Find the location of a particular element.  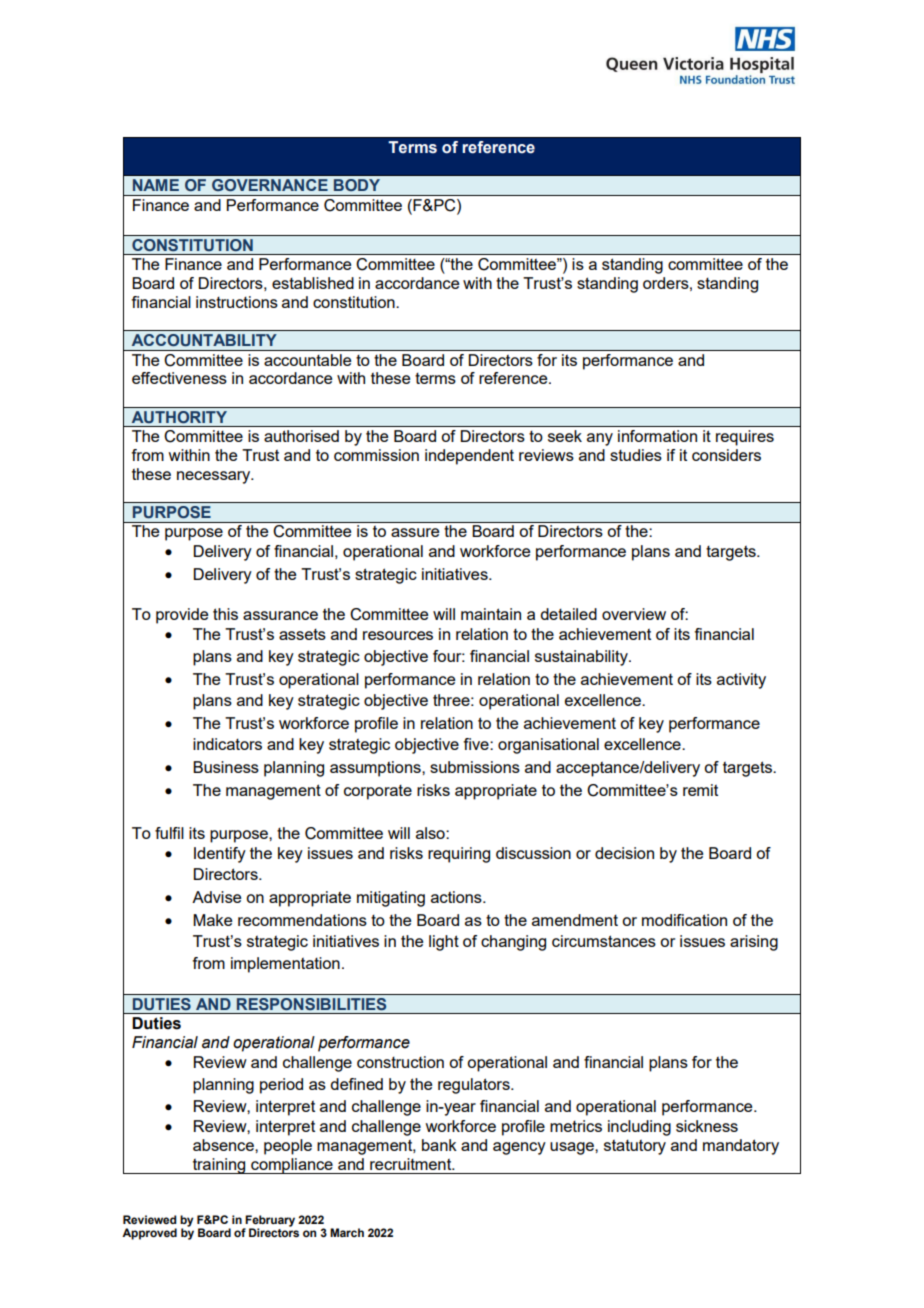

modification is located at coordinates (684, 920).
